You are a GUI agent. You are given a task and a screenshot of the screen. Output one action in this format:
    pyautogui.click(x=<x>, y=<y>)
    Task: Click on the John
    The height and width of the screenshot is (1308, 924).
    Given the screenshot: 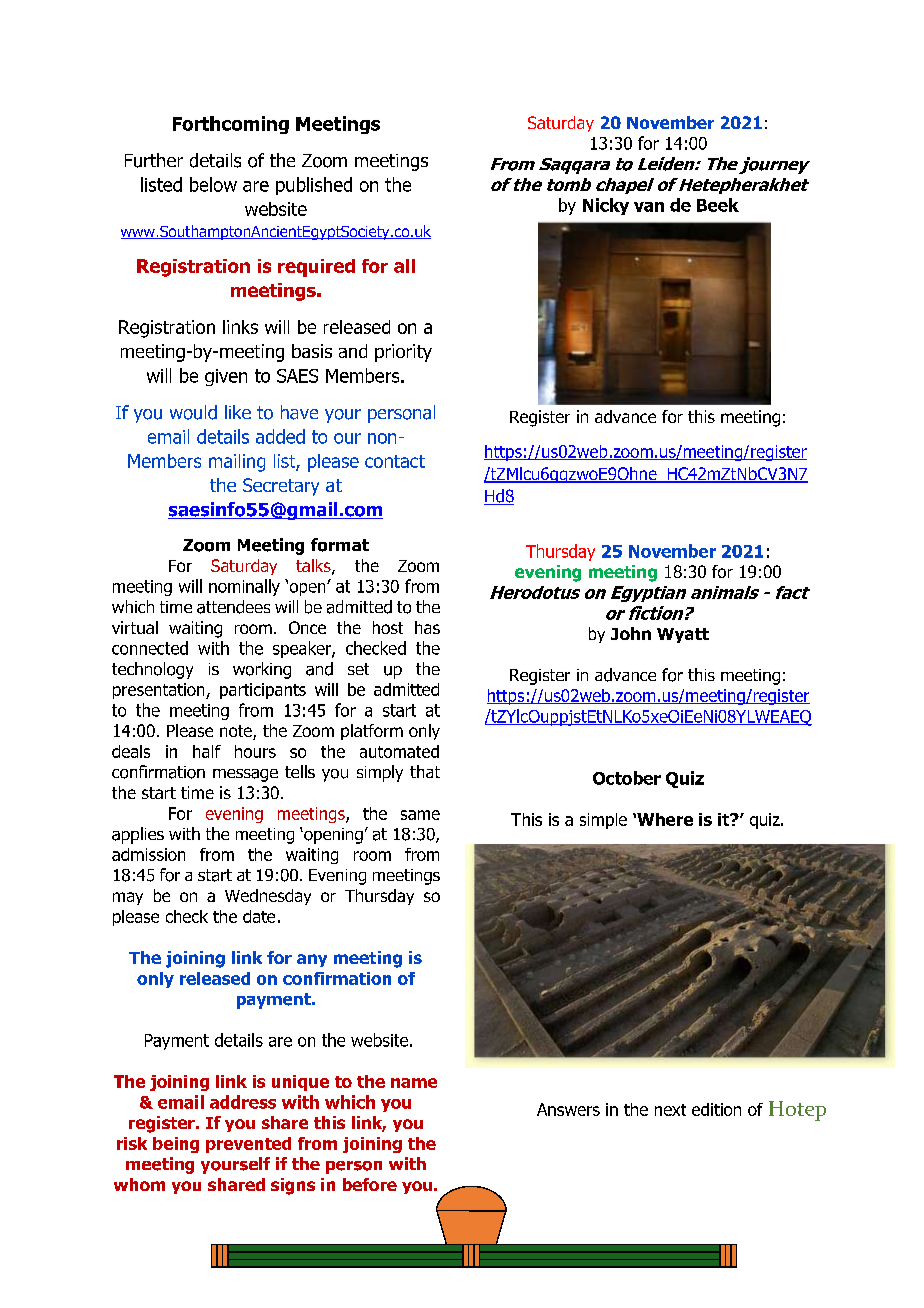 What is the action you would take?
    pyautogui.click(x=631, y=633)
